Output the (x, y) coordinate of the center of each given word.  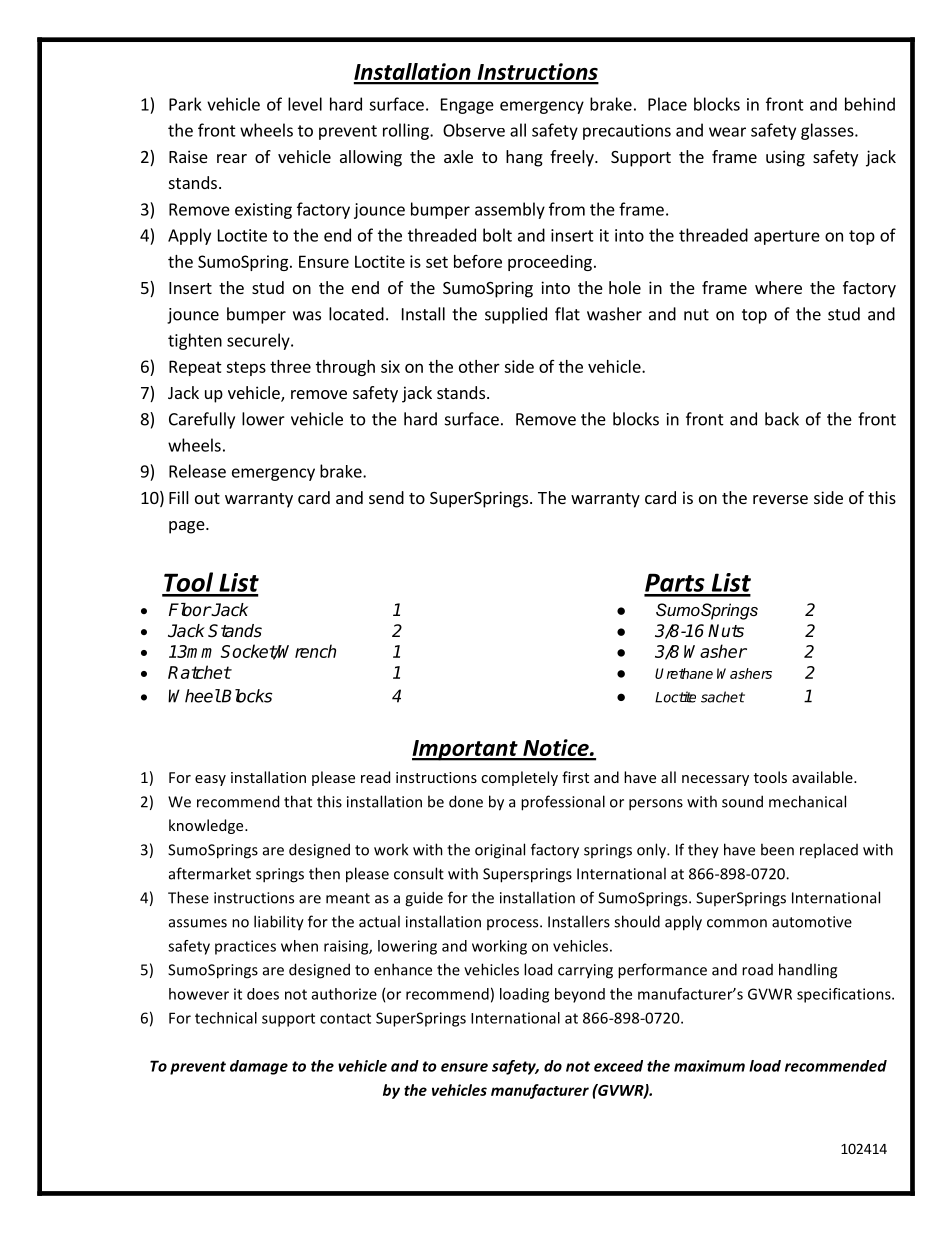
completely (519, 778)
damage (259, 1067)
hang (524, 158)
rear (232, 158)
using (785, 158)
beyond (580, 995)
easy (210, 780)
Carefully (202, 420)
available (823, 777)
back (782, 419)
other (479, 366)
